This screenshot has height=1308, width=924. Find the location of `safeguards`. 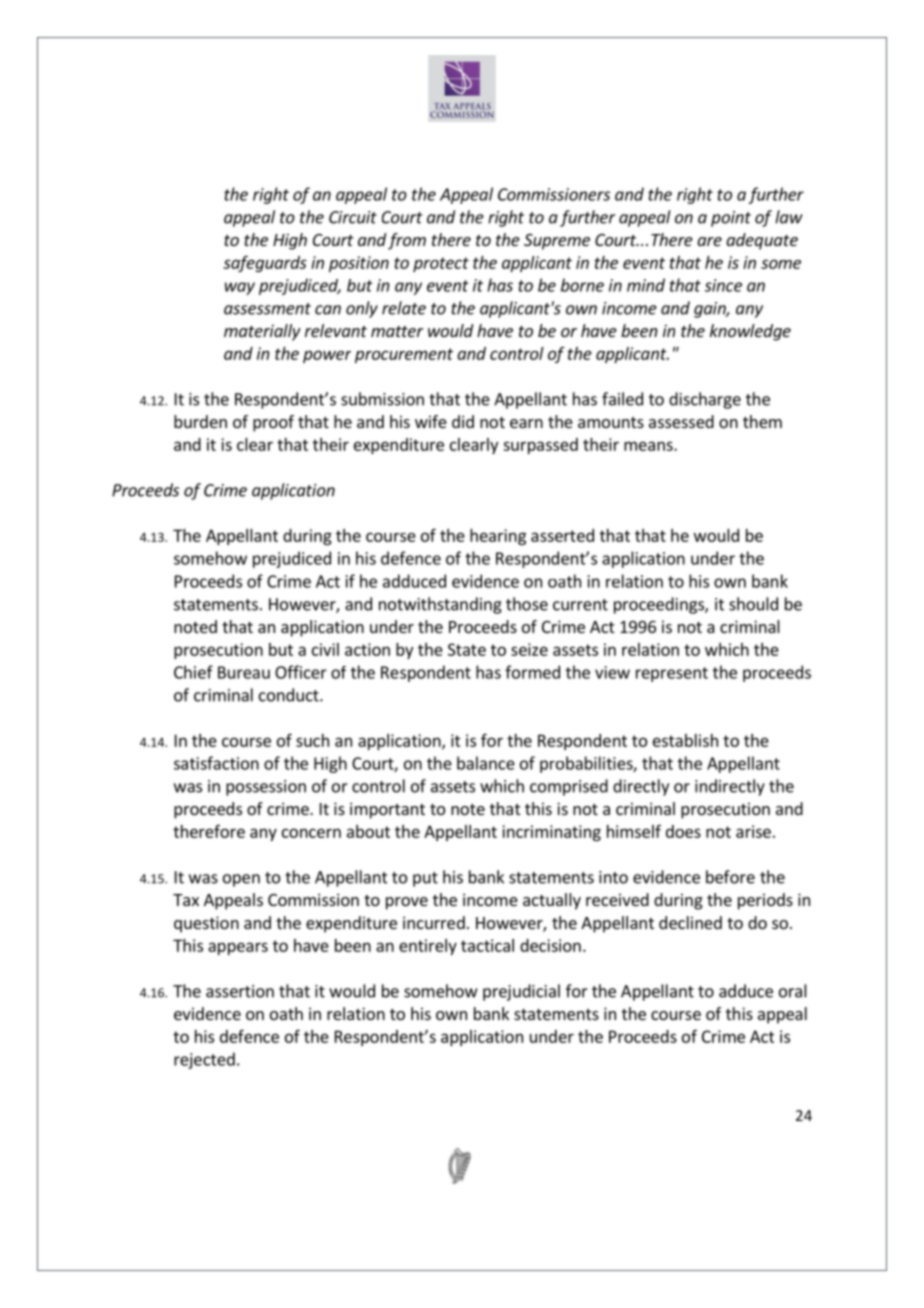

safeguards is located at coordinates (265, 263).
